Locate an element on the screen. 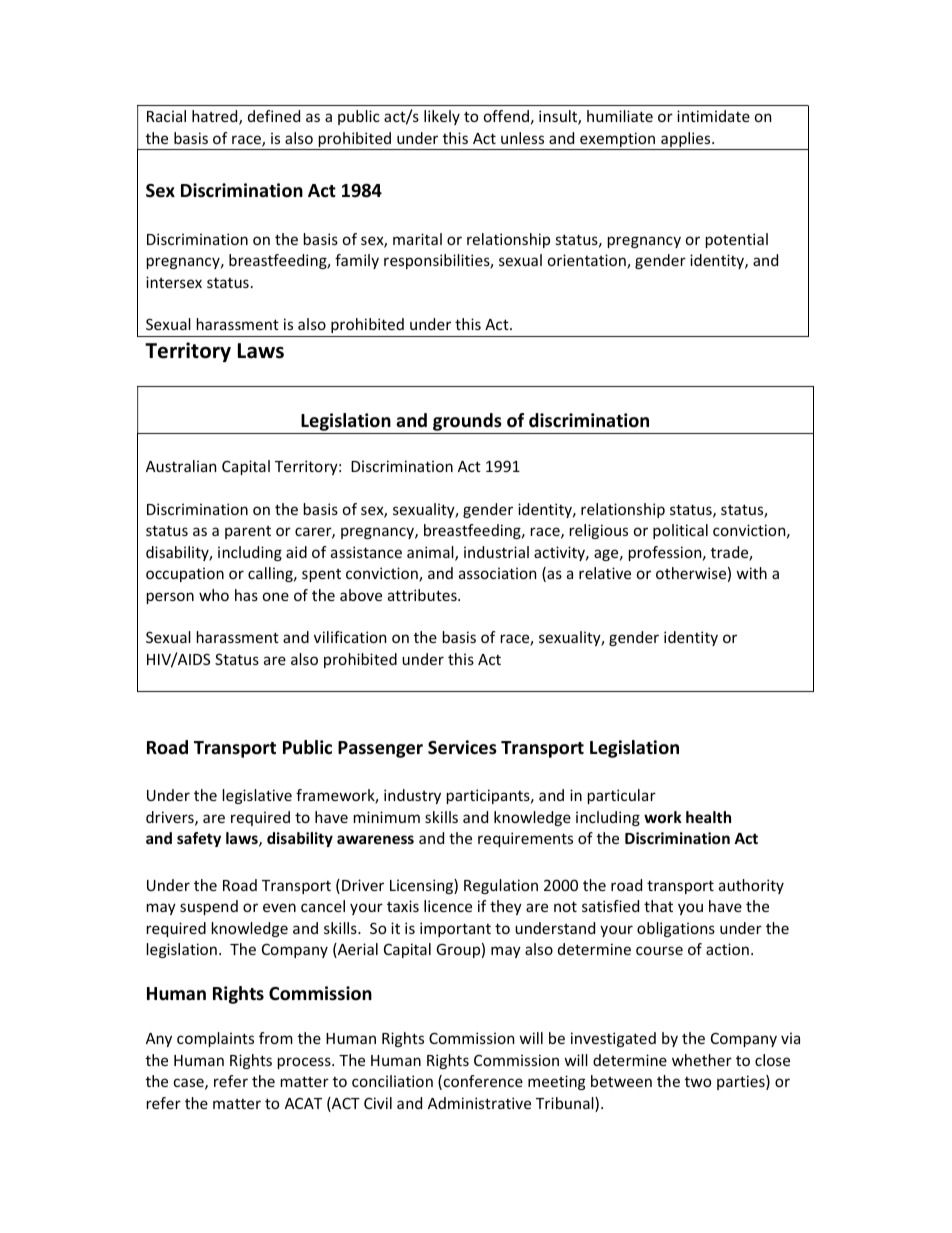 This screenshot has width=952, height=1233. two is located at coordinates (698, 1082).
